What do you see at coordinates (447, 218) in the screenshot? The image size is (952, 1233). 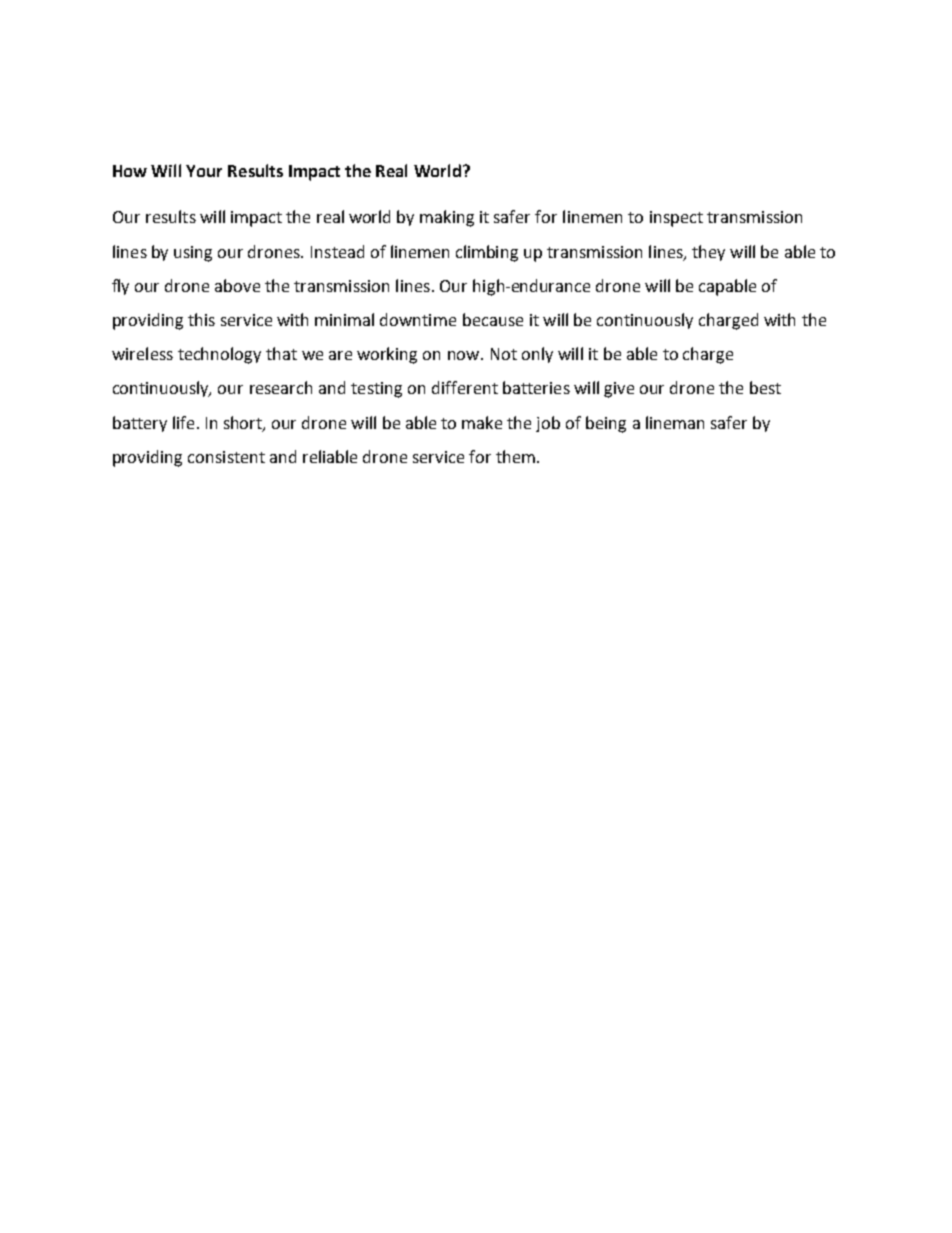 I see `making` at bounding box center [447, 218].
